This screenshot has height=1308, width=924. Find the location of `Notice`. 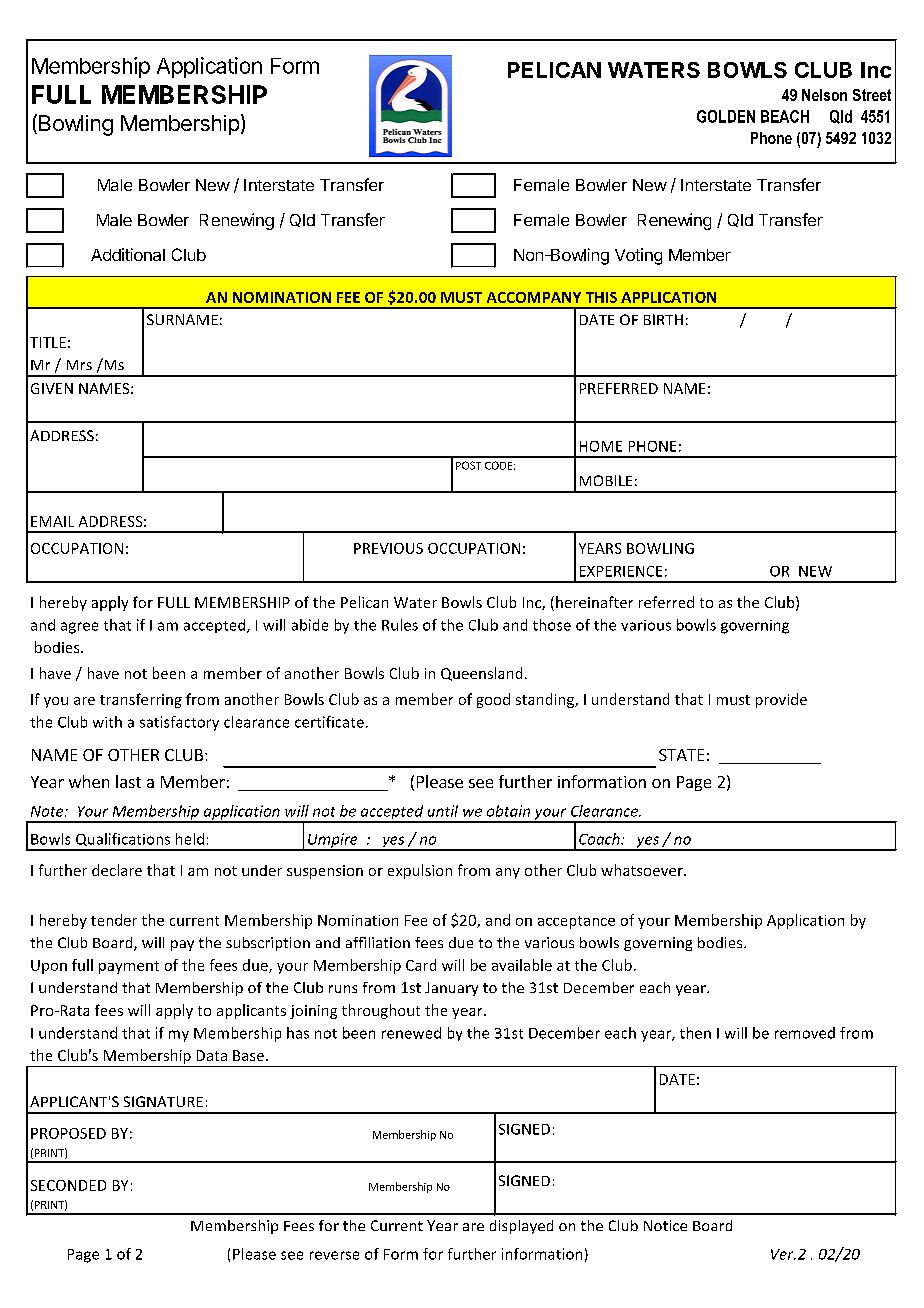

Notice is located at coordinates (665, 1225).
